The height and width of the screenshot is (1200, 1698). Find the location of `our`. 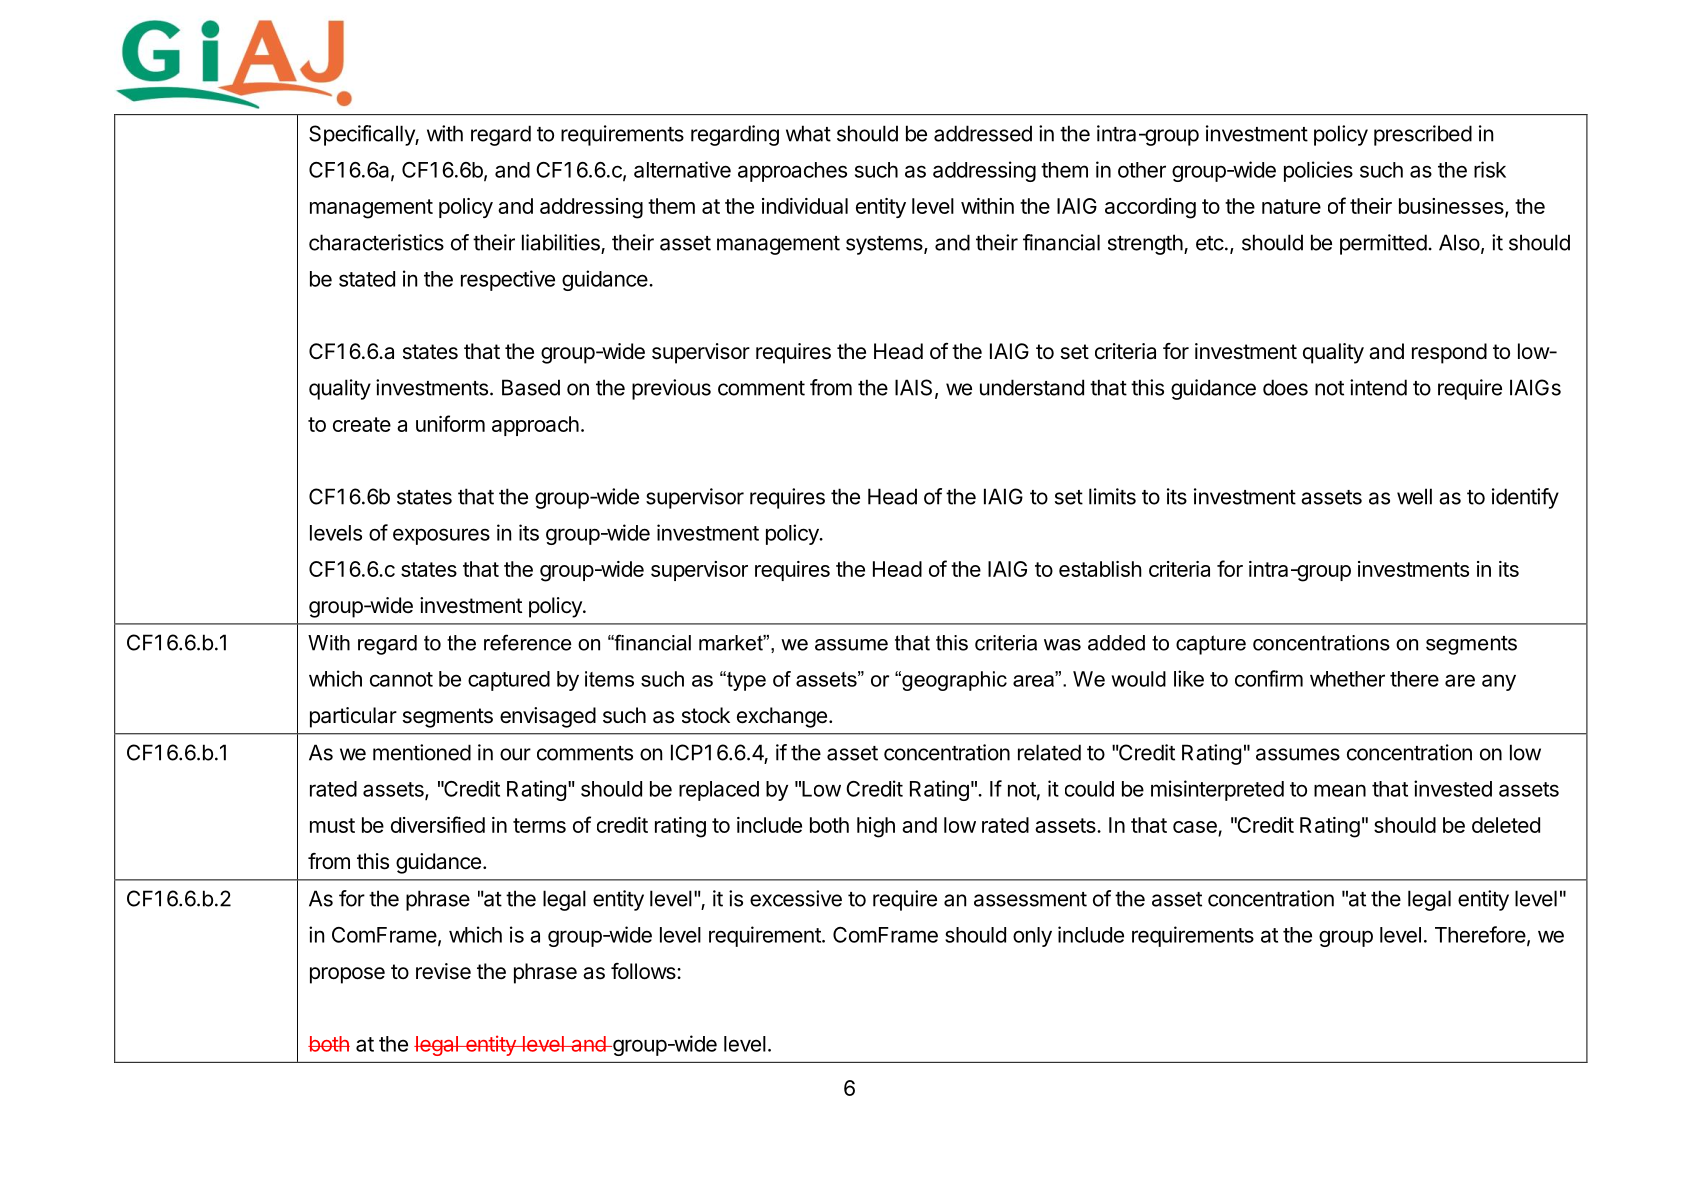

our is located at coordinates (515, 754).
